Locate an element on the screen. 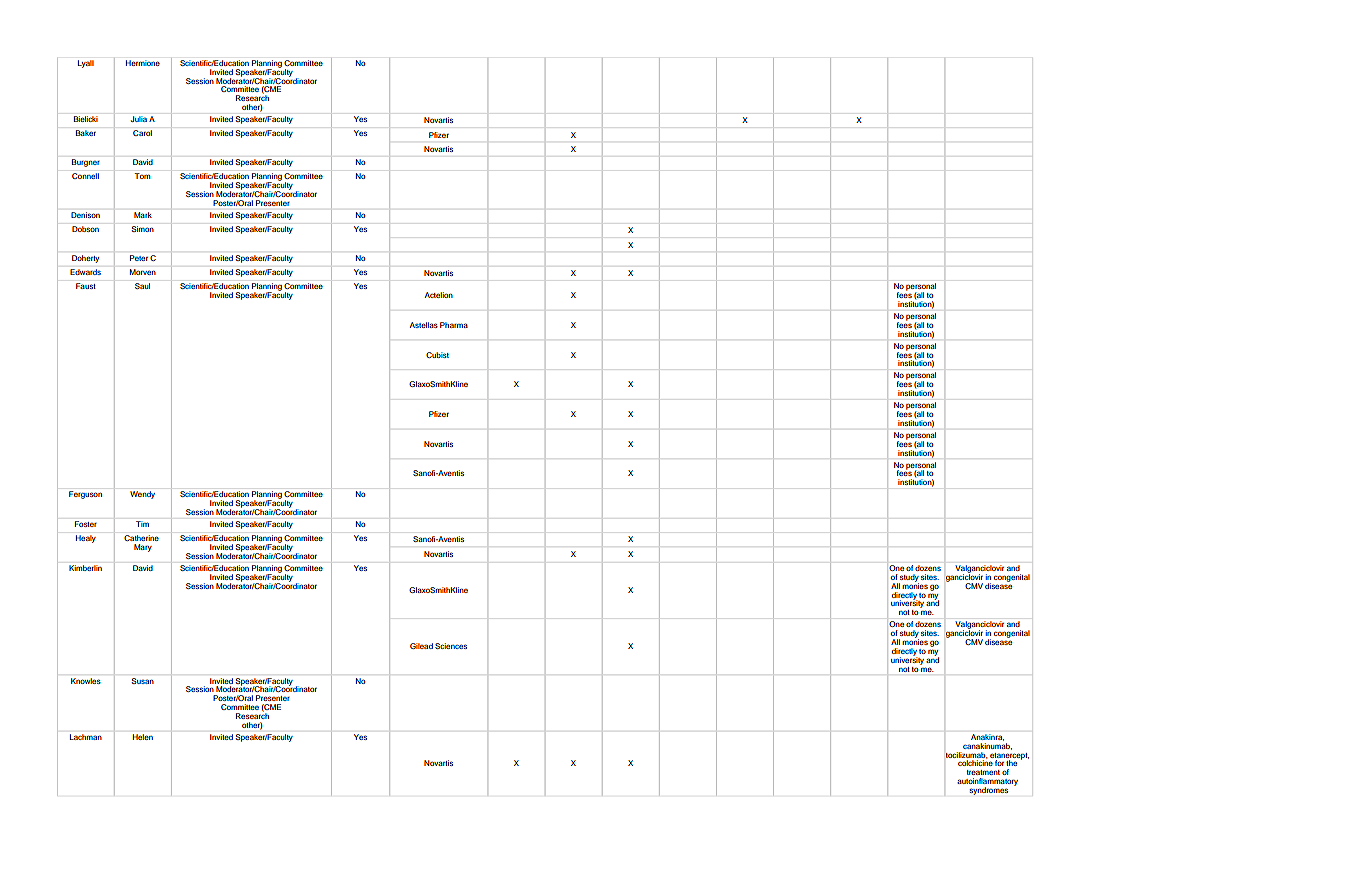  Gilead is located at coordinates (421, 646).
